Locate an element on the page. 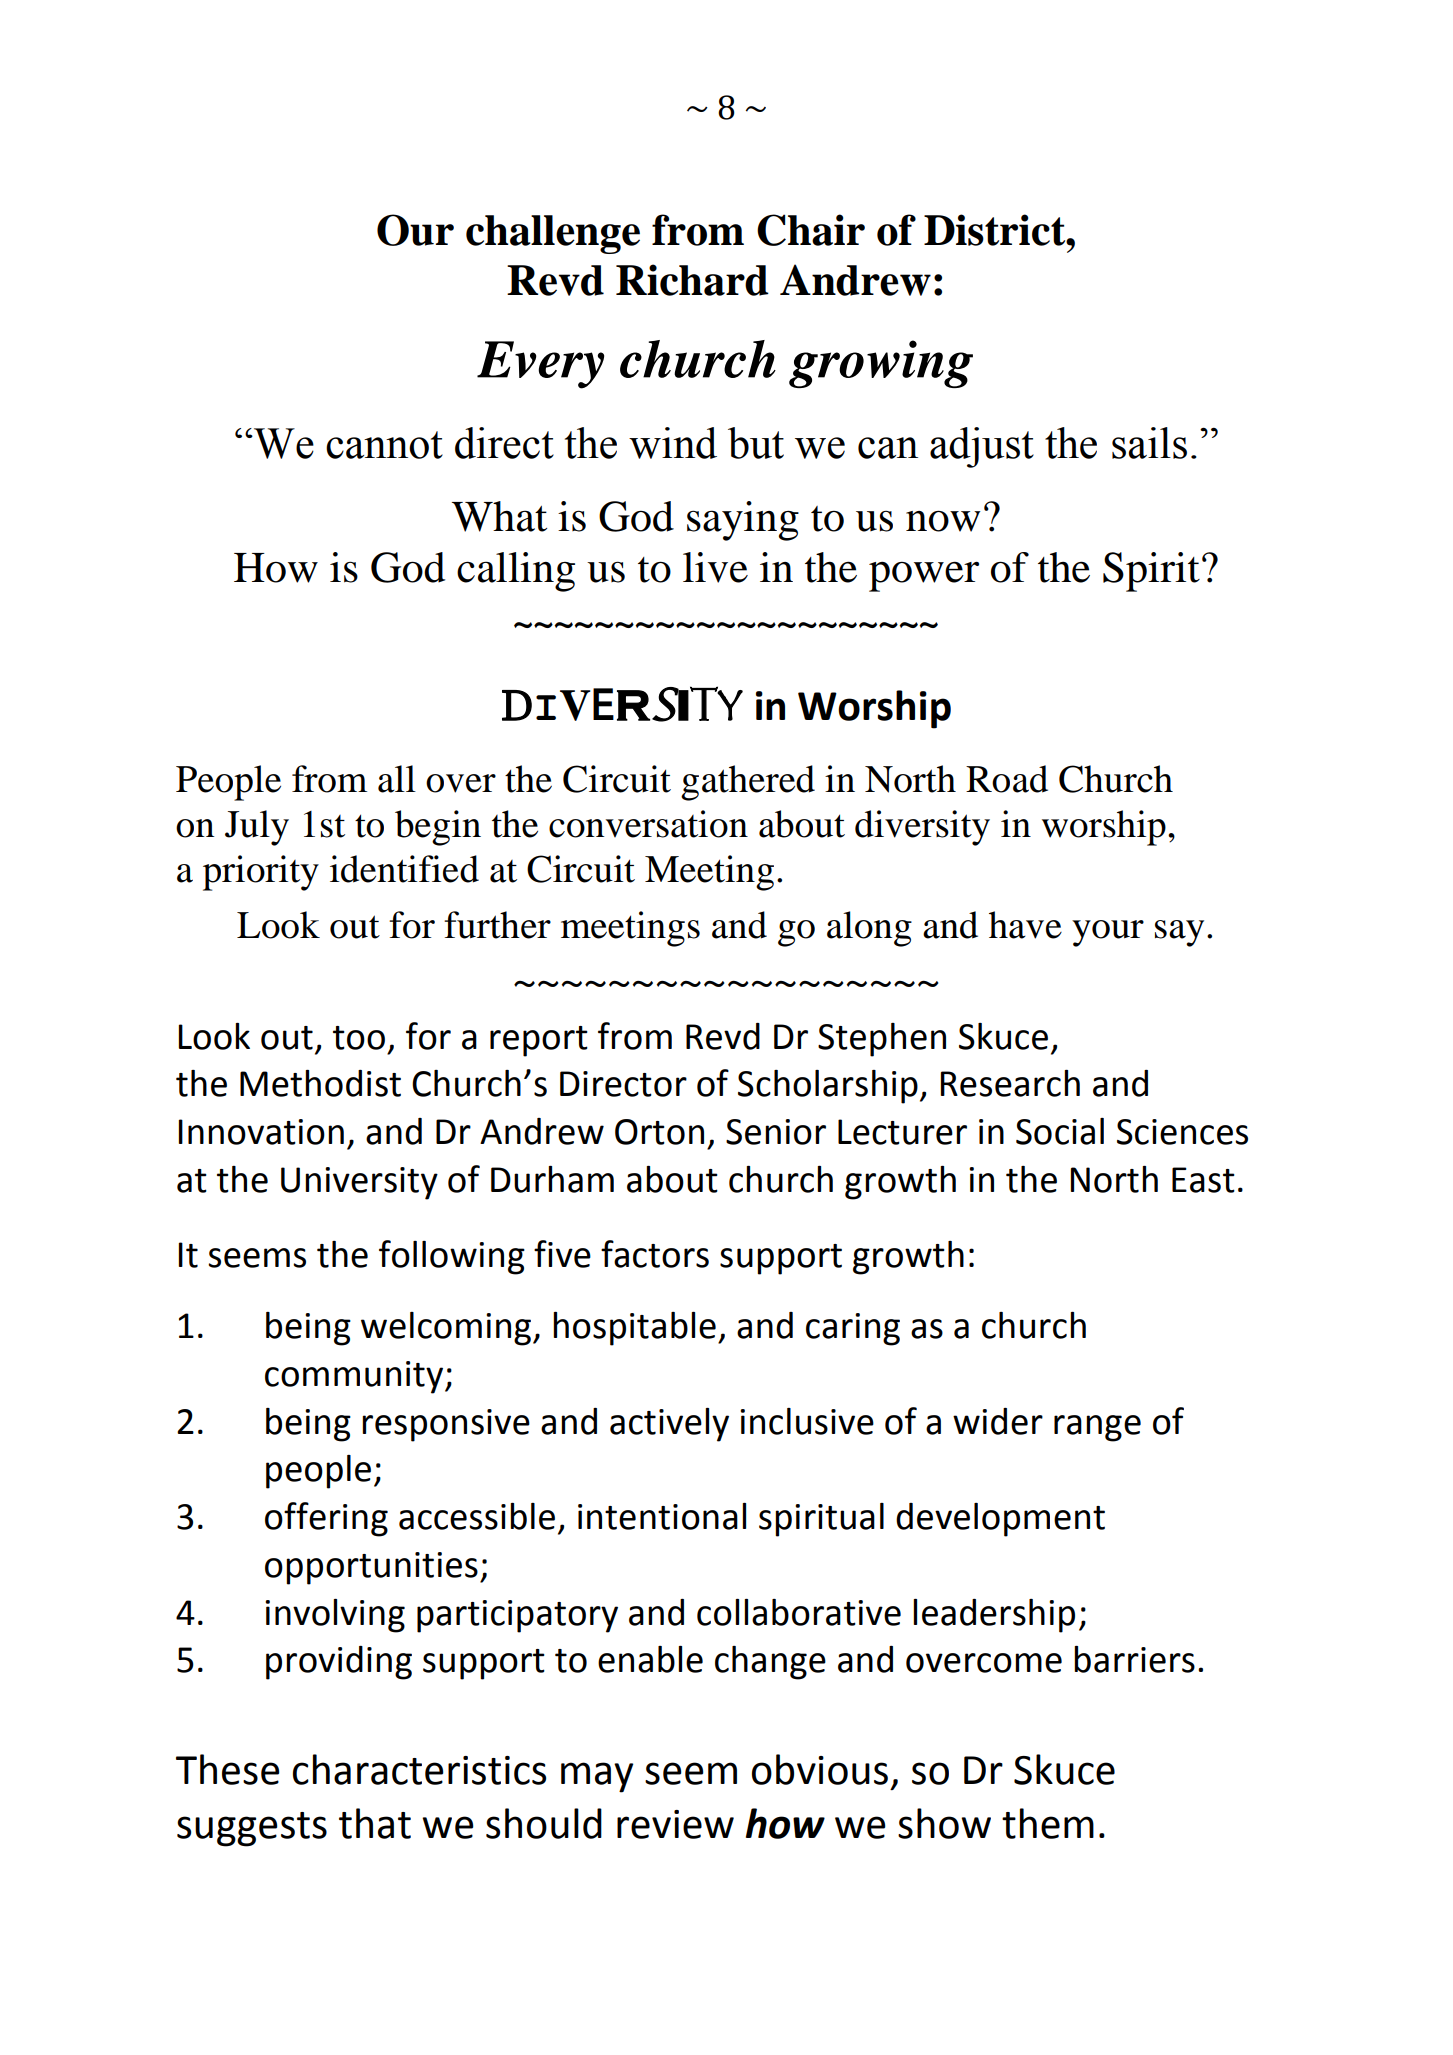 This image has height=2055, width=1453. that is located at coordinates (375, 1823).
